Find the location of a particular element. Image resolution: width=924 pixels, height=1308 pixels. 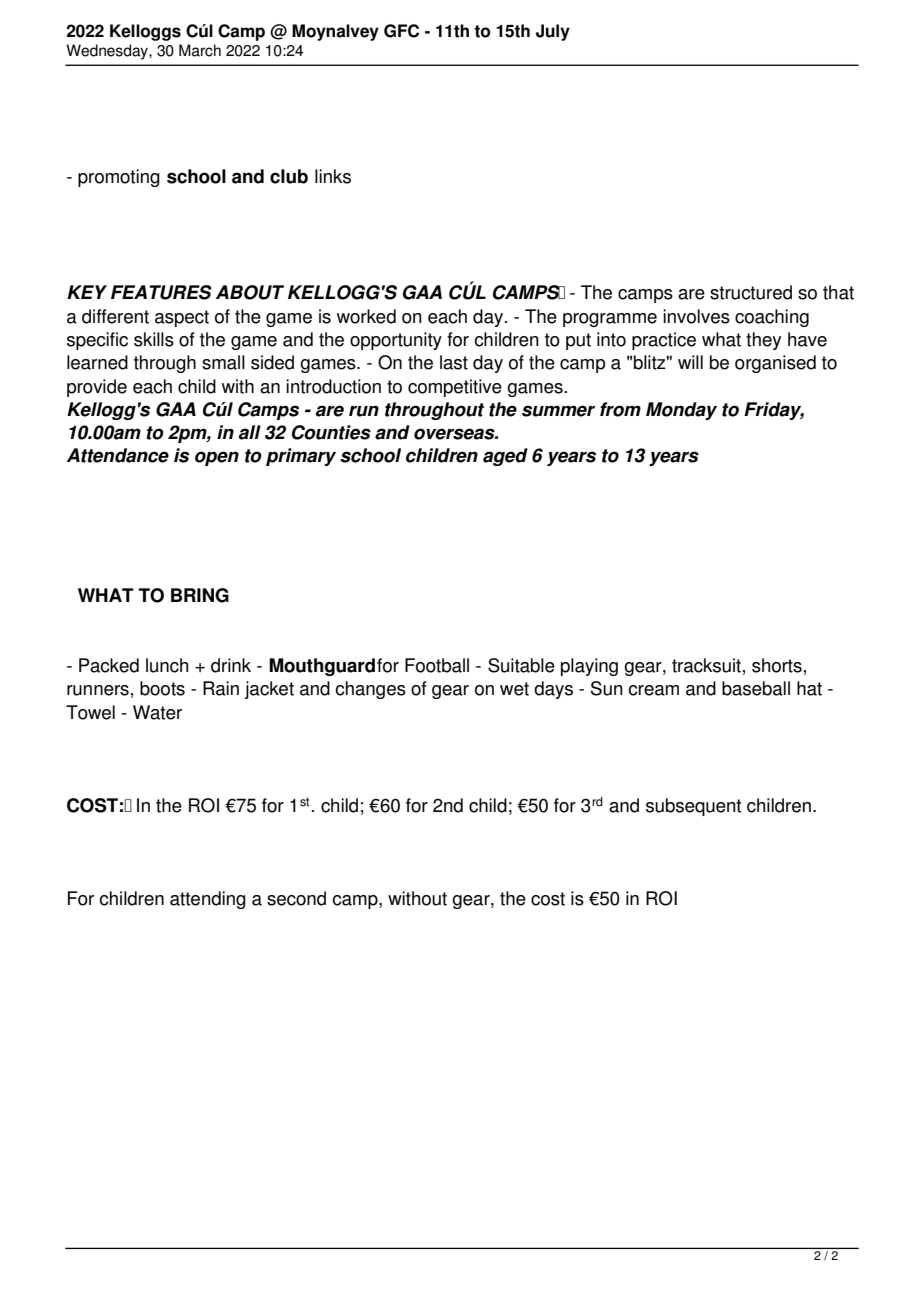

BRING is located at coordinates (200, 595).
